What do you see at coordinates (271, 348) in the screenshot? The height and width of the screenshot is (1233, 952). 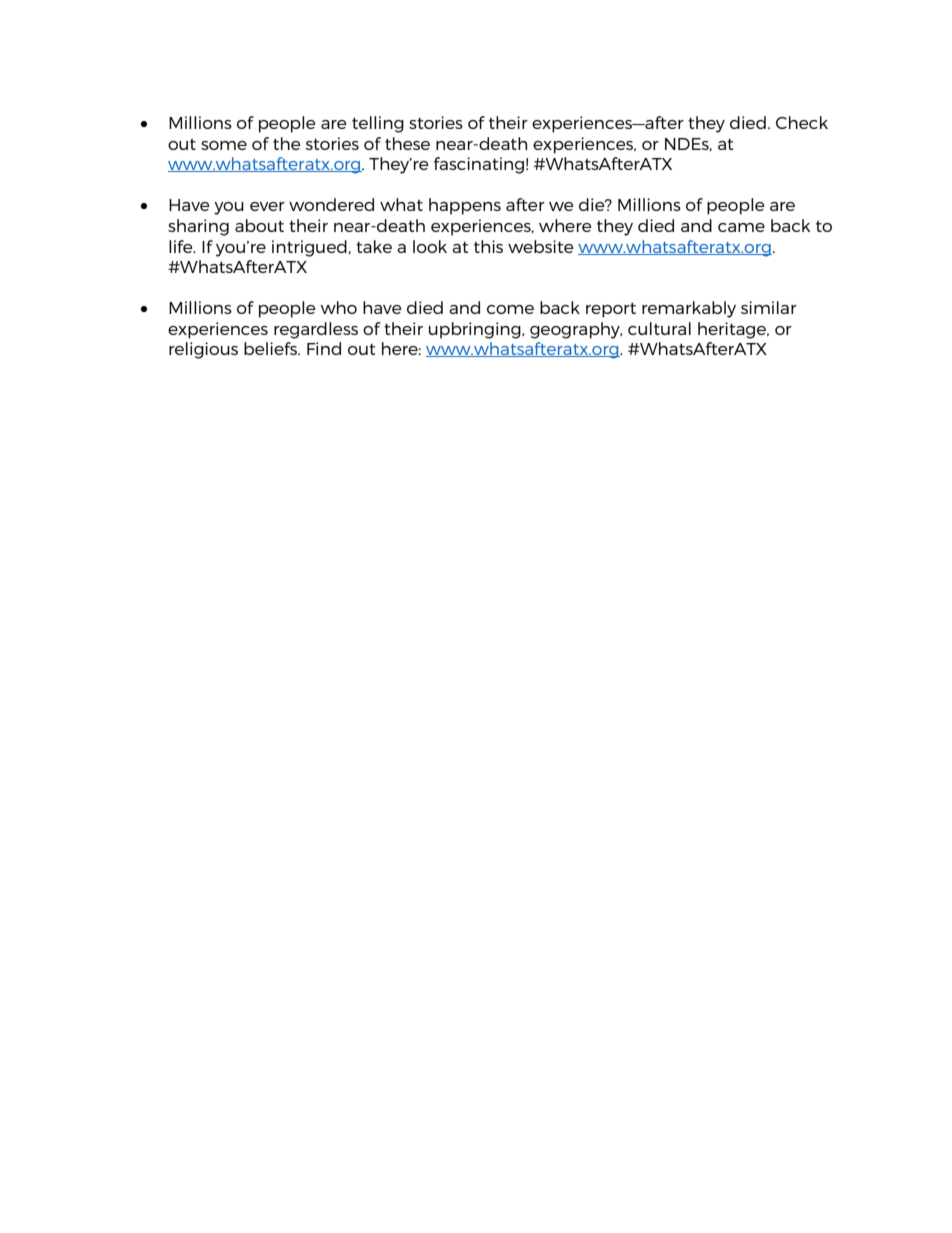 I see `beliefs` at bounding box center [271, 348].
